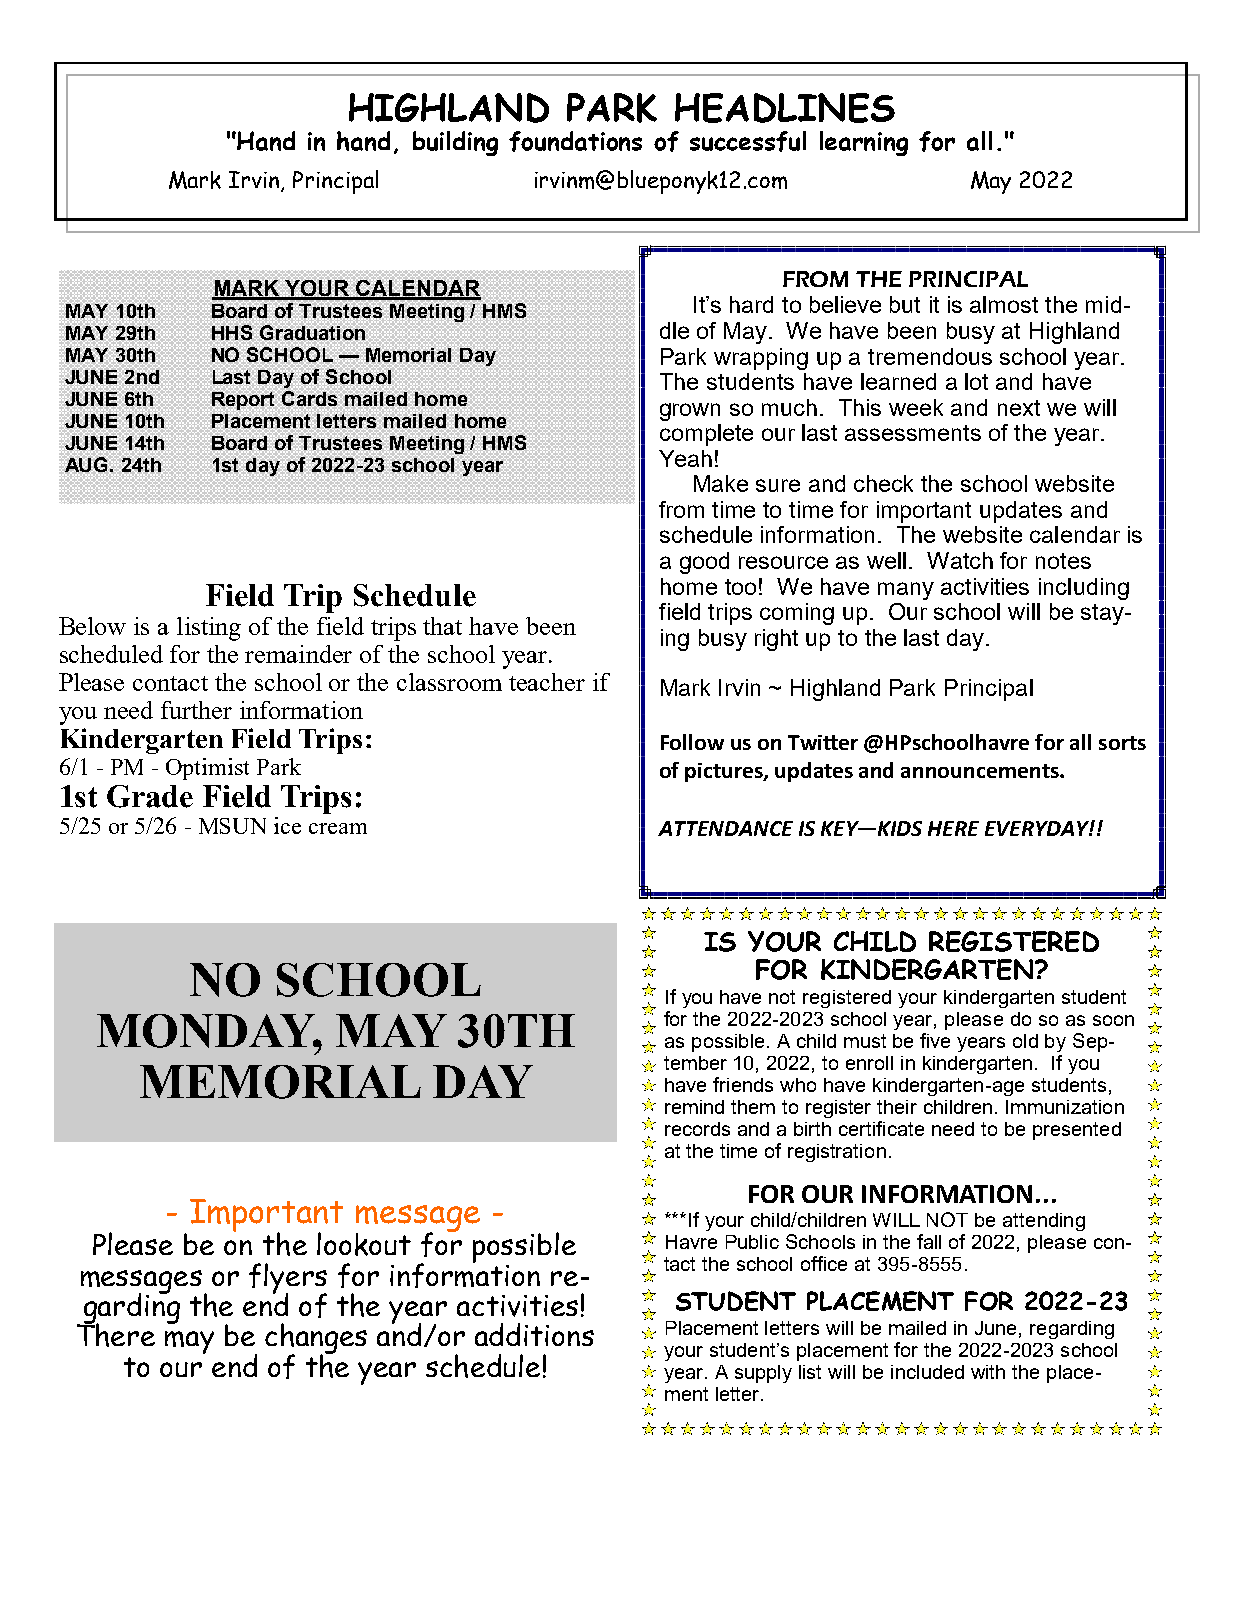  I want to click on additions, so click(534, 1334).
